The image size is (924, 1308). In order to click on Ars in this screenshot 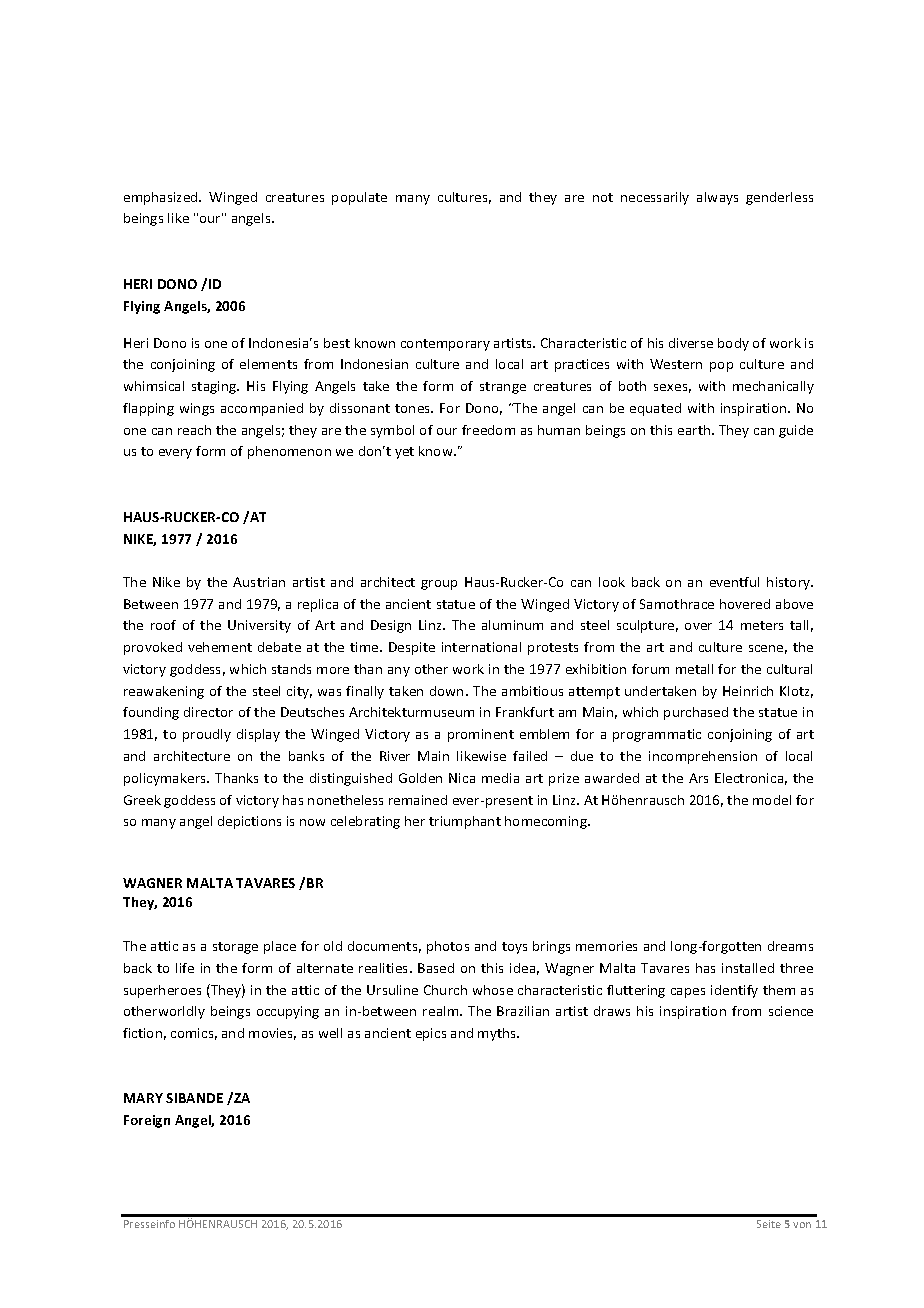, I will do `click(698, 778)`.
